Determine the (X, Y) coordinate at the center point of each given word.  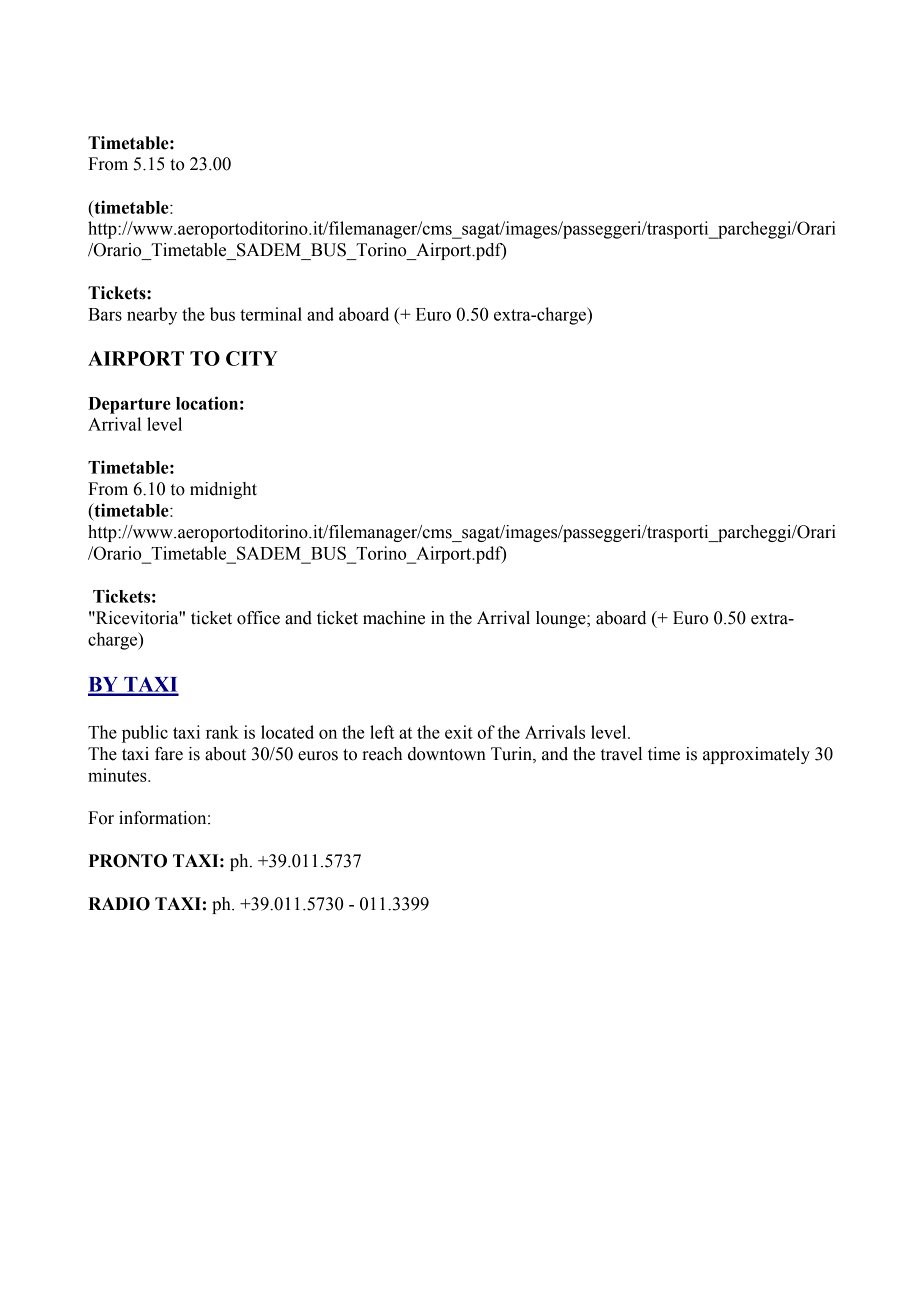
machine (394, 618)
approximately (756, 755)
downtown (447, 754)
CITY (252, 358)
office (258, 618)
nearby (152, 316)
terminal (271, 314)
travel (621, 754)
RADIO (119, 904)
